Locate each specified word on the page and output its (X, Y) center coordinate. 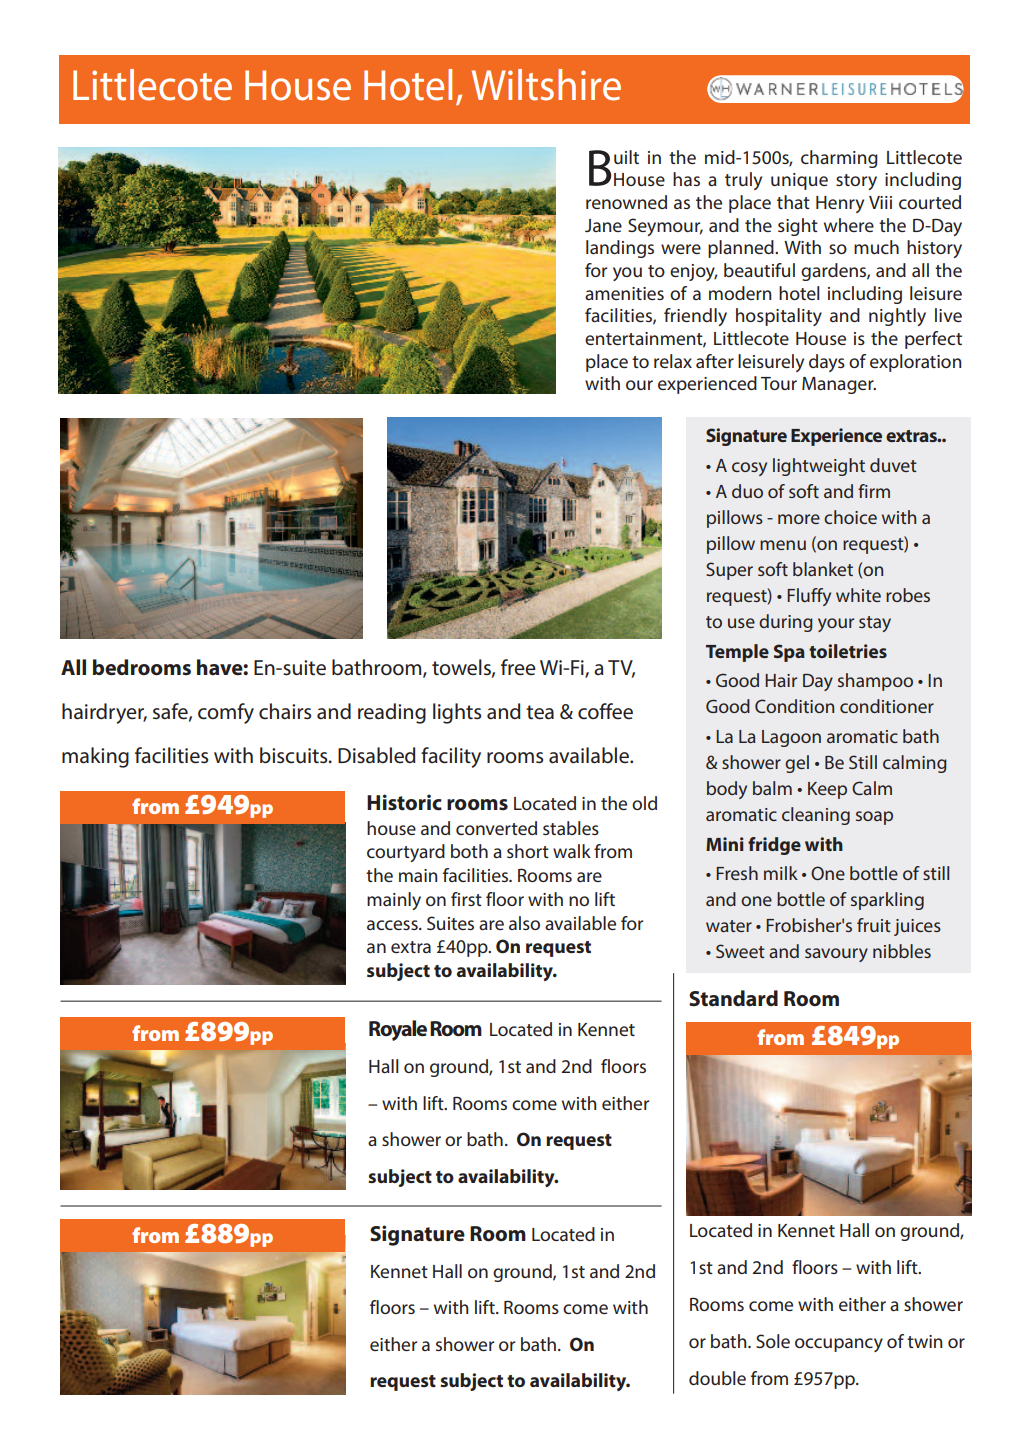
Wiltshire (546, 85)
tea (540, 712)
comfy (226, 713)
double (717, 1378)
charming (839, 159)
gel (797, 764)
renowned (626, 202)
